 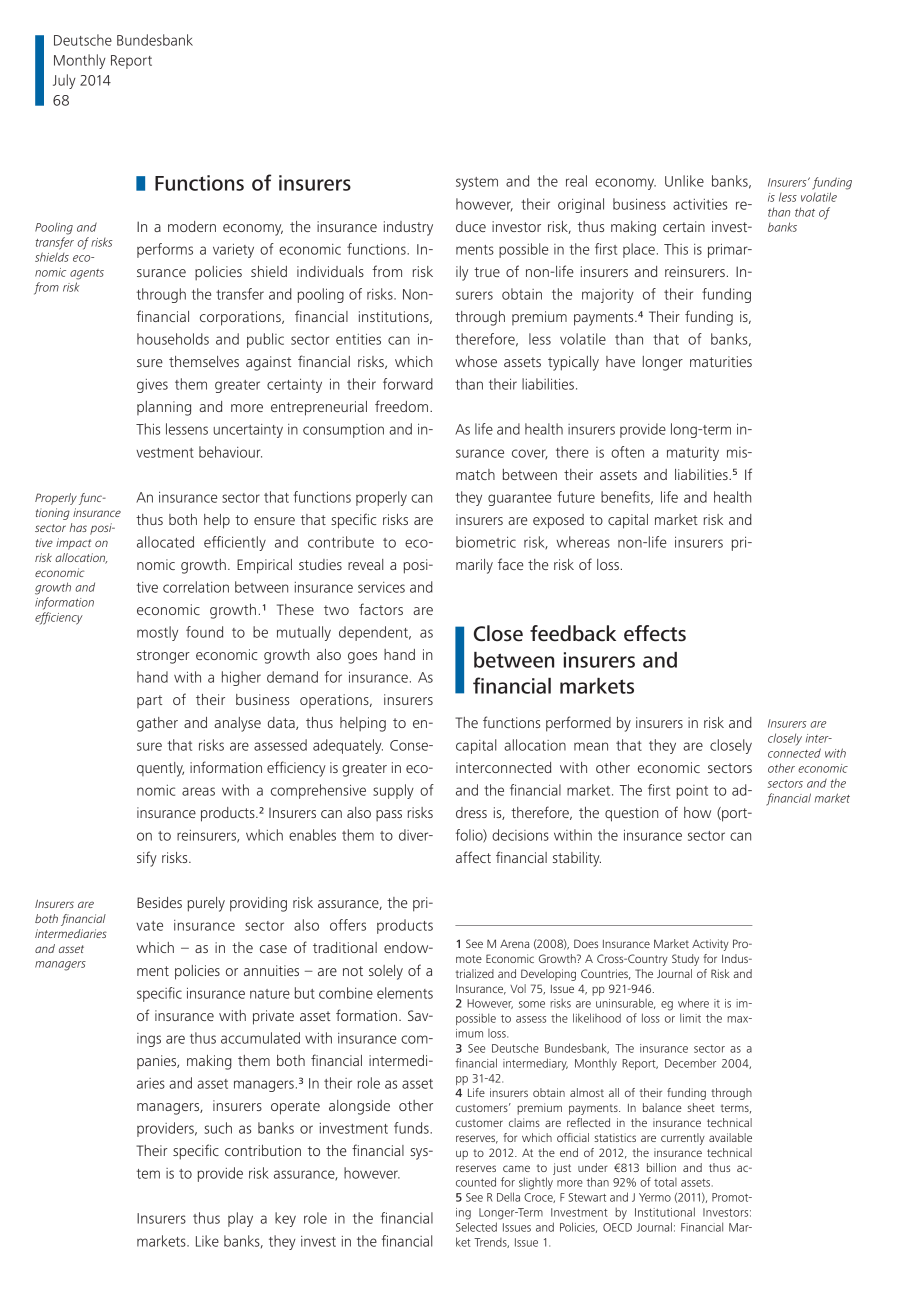 I want to click on Besides, so click(x=159, y=902).
